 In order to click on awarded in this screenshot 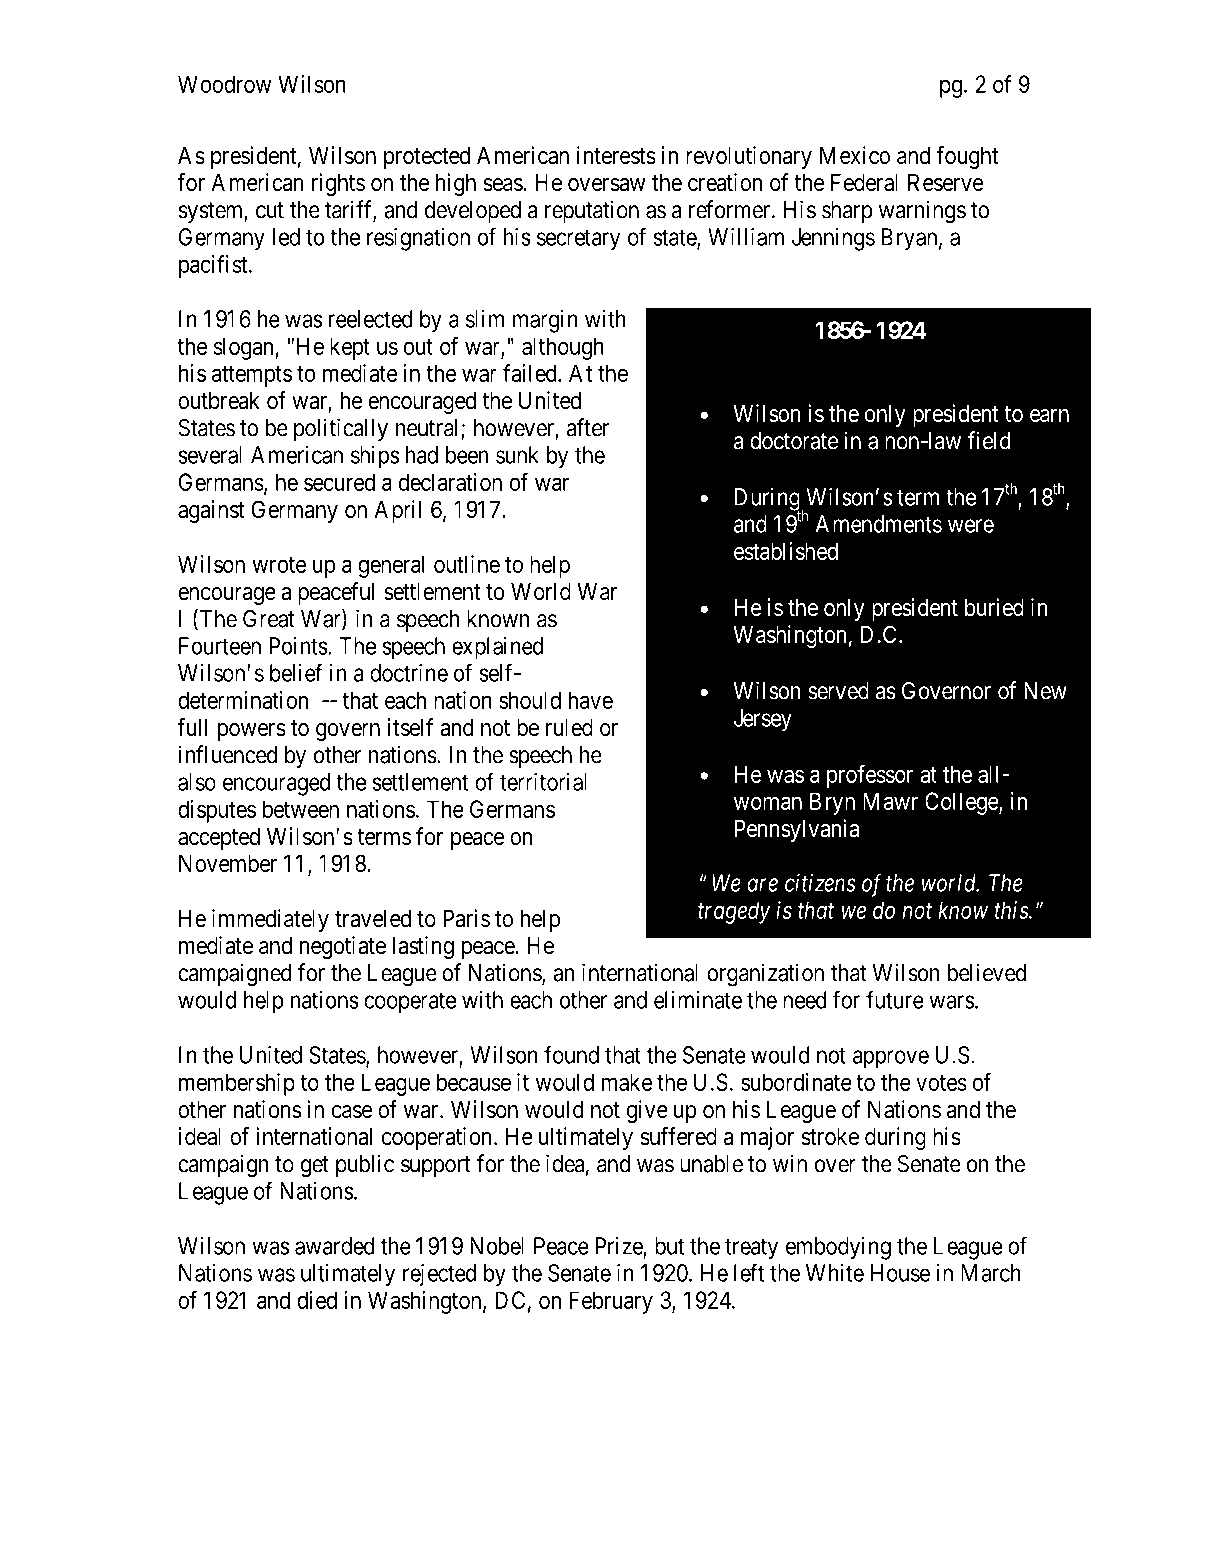, I will do `click(335, 1246)`.
